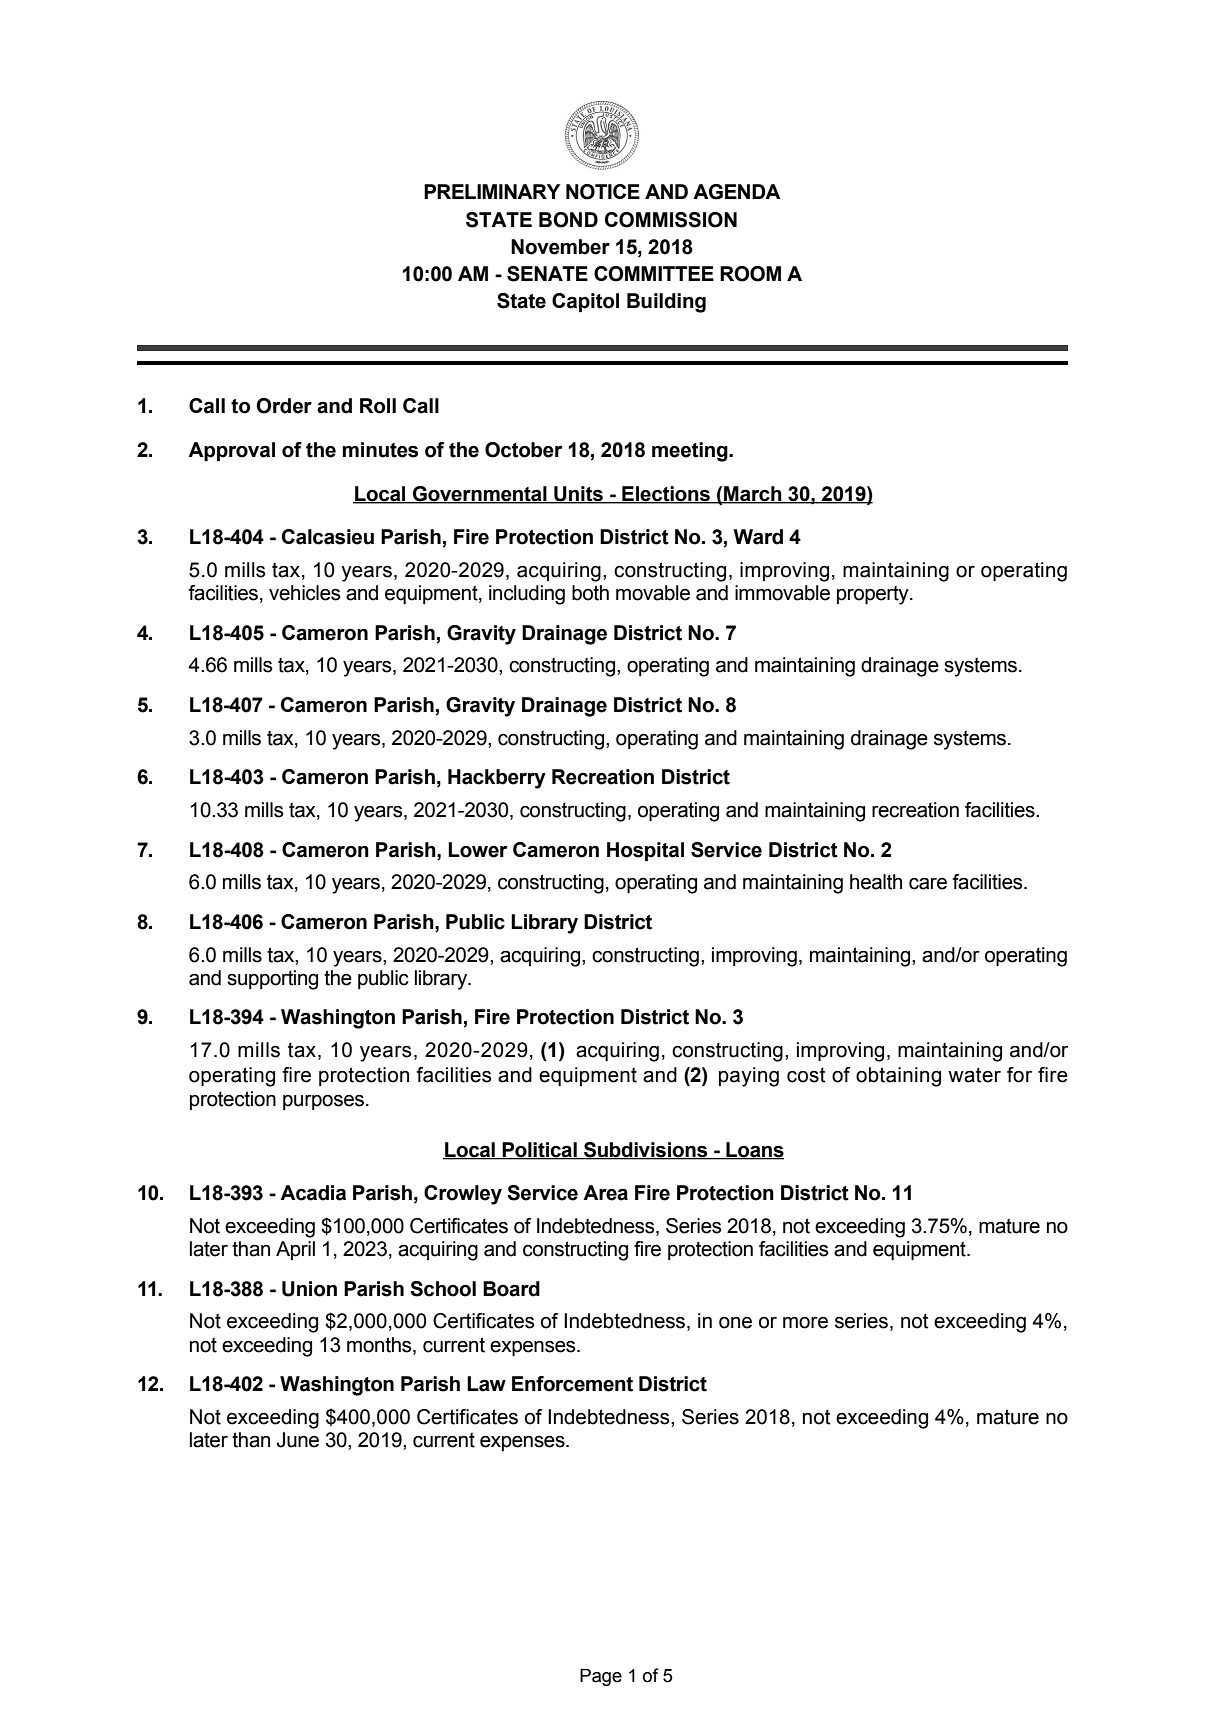 Image resolution: width=1210 pixels, height=1713 pixels. I want to click on Area, so click(605, 1193).
